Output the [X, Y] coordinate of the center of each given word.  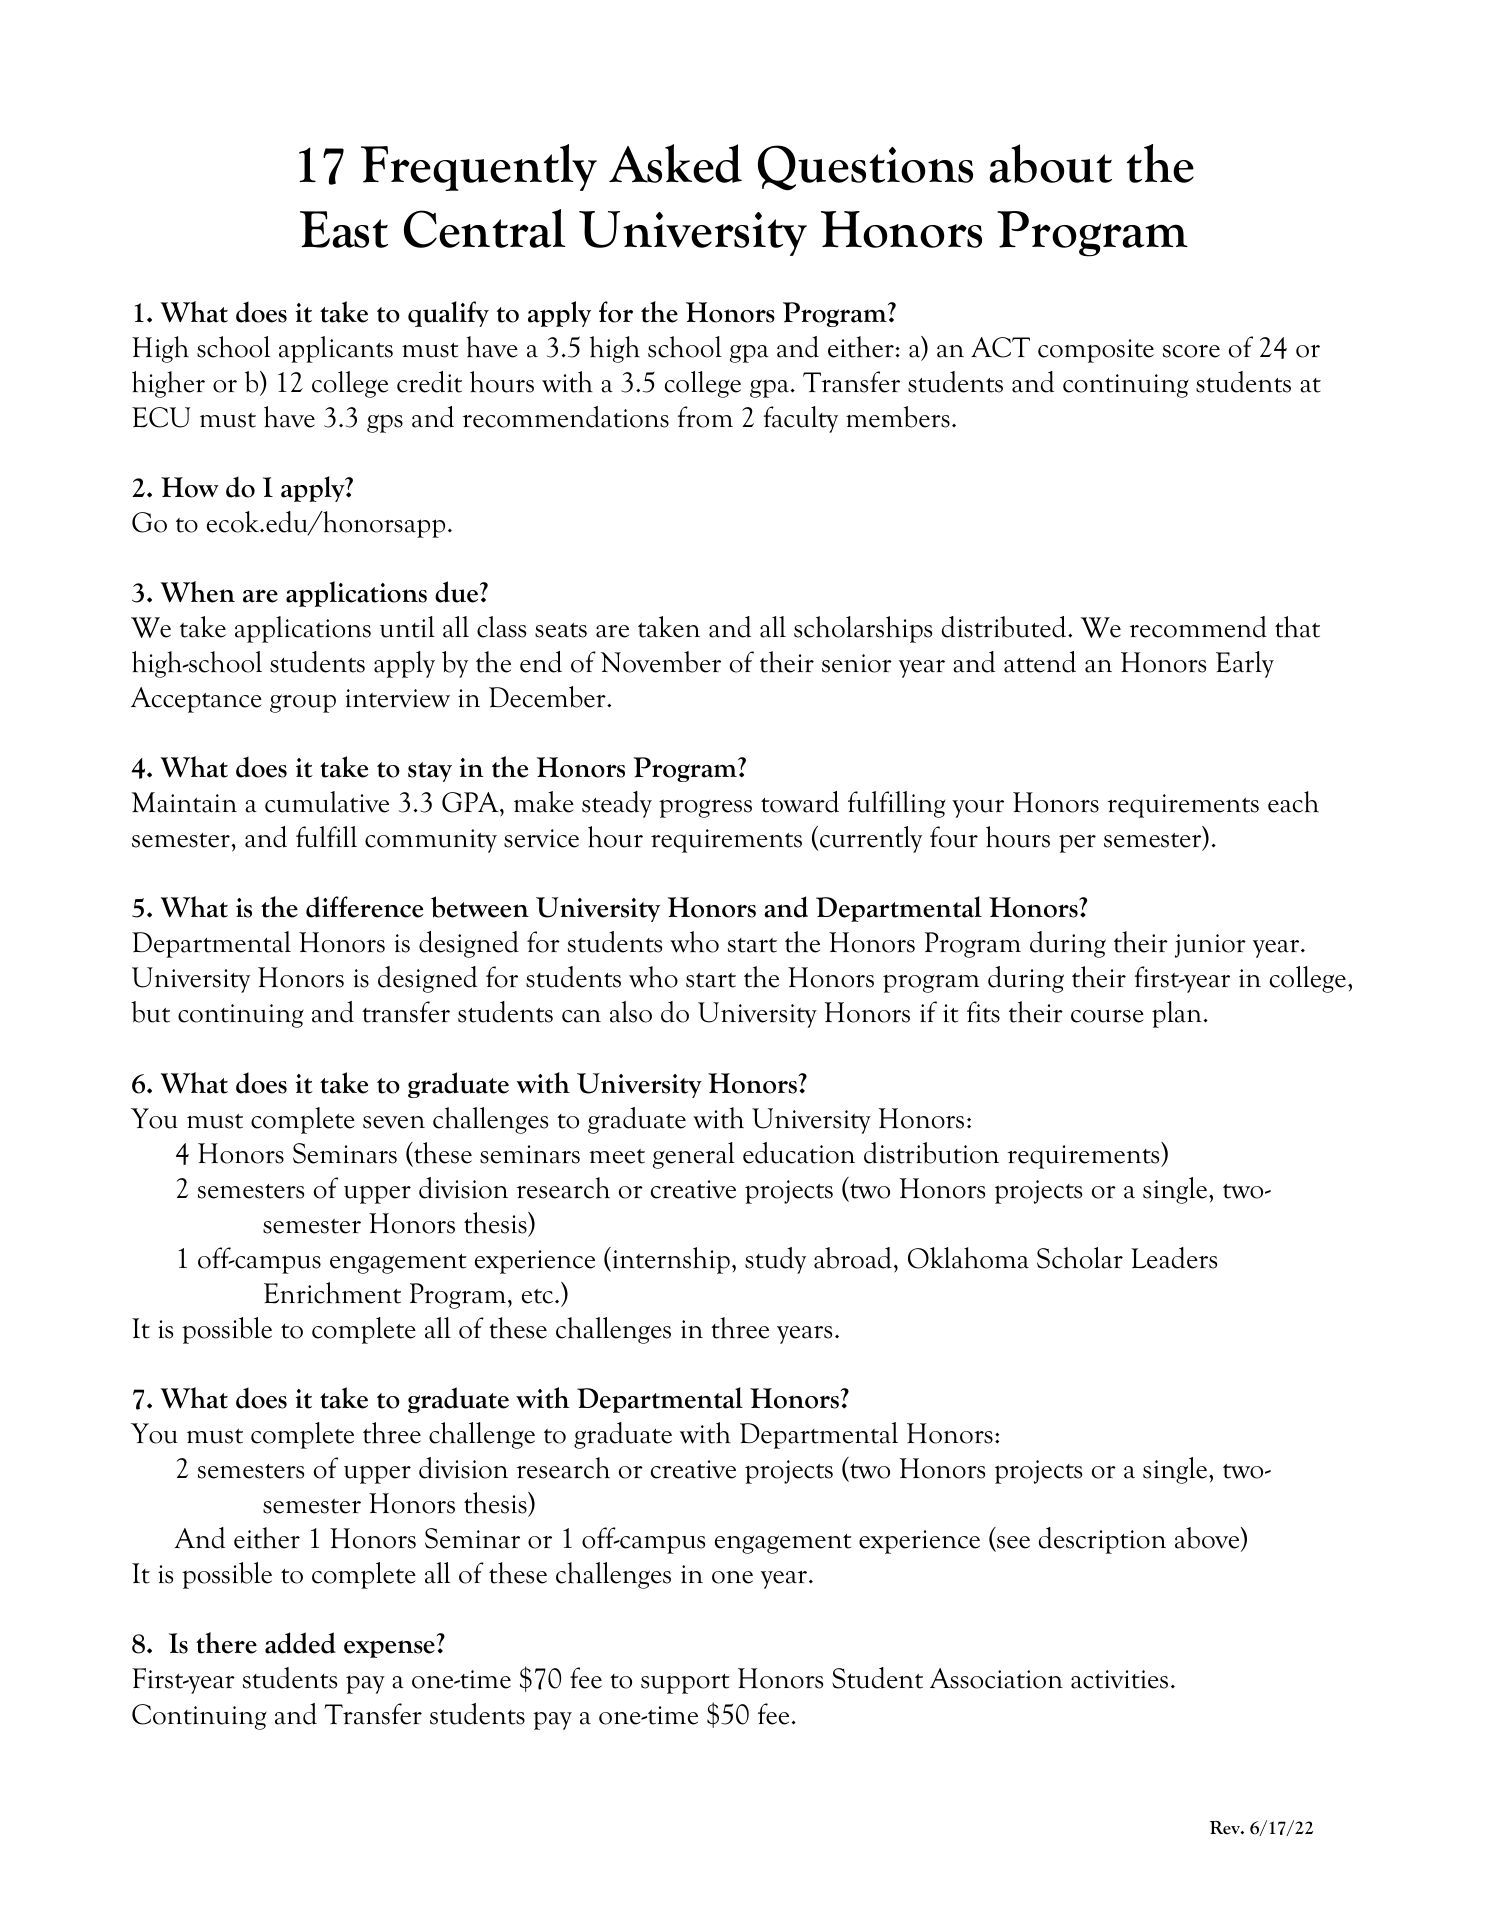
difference [364, 907]
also [631, 1012]
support [685, 1684]
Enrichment [332, 1293]
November [661, 662]
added [300, 1643]
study [775, 1260]
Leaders [1174, 1258]
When [198, 592]
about [1051, 163]
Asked [675, 163]
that [1297, 627]
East [344, 229]
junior [1210, 946]
